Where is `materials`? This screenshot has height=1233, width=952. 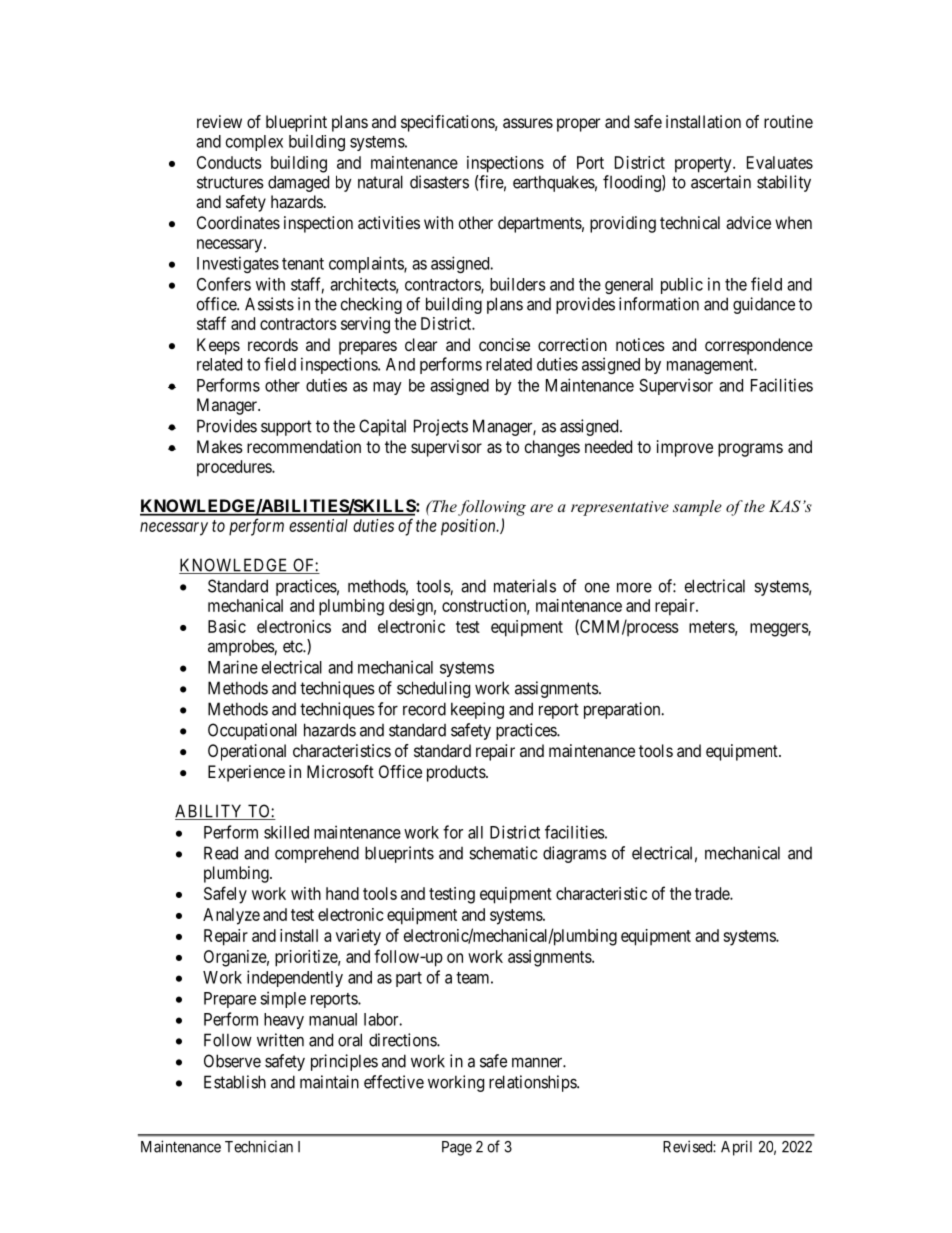
materials is located at coordinates (525, 586).
